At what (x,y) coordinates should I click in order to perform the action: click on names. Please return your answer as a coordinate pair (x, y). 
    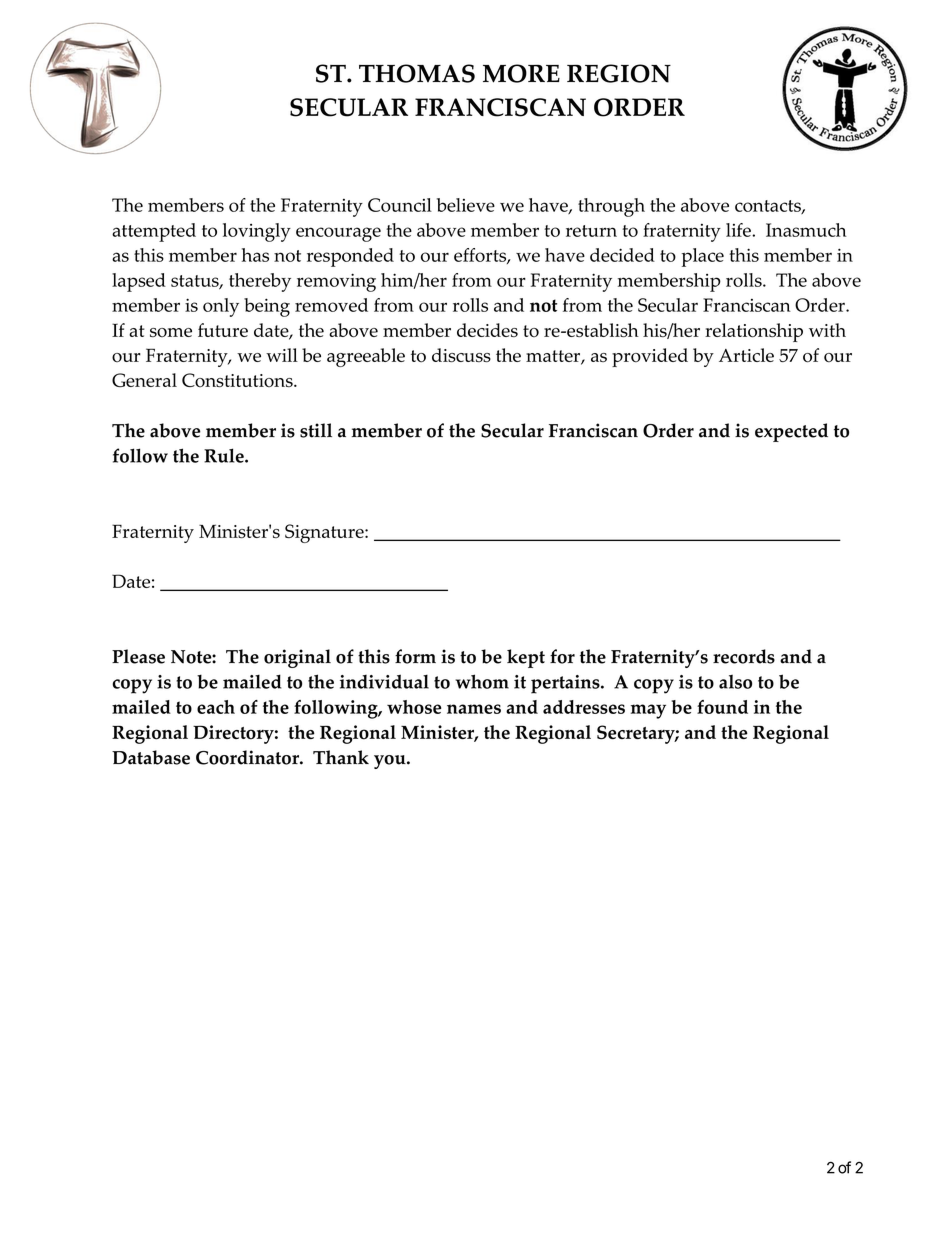
    Looking at the image, I should click on (474, 709).
